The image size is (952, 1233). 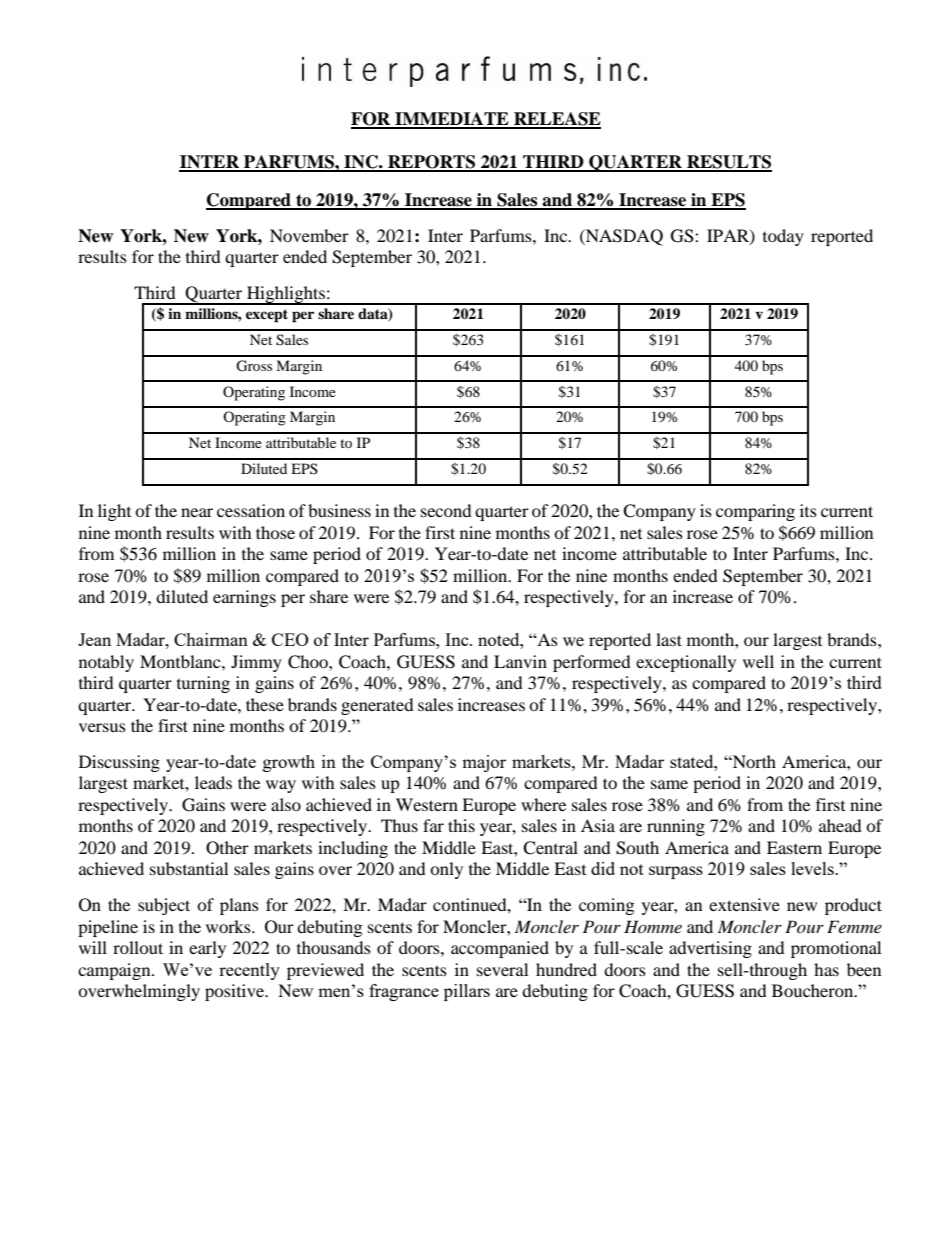 I want to click on several, so click(x=502, y=969).
